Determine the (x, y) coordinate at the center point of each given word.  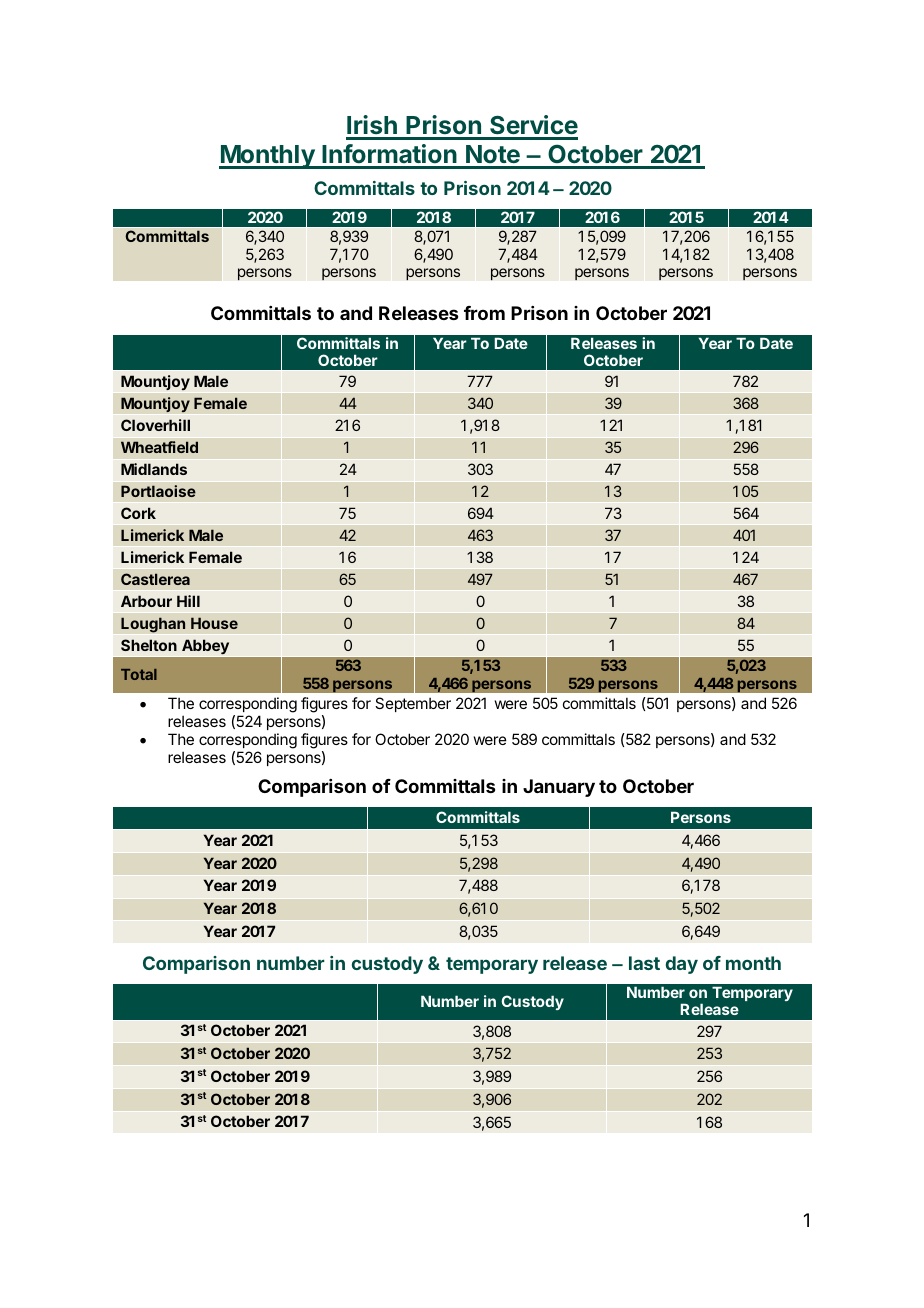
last (644, 963)
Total (139, 674)
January (559, 788)
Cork (138, 513)
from (484, 313)
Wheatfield (159, 447)
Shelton (149, 645)
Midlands (154, 469)
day (682, 965)
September (413, 704)
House (214, 623)
